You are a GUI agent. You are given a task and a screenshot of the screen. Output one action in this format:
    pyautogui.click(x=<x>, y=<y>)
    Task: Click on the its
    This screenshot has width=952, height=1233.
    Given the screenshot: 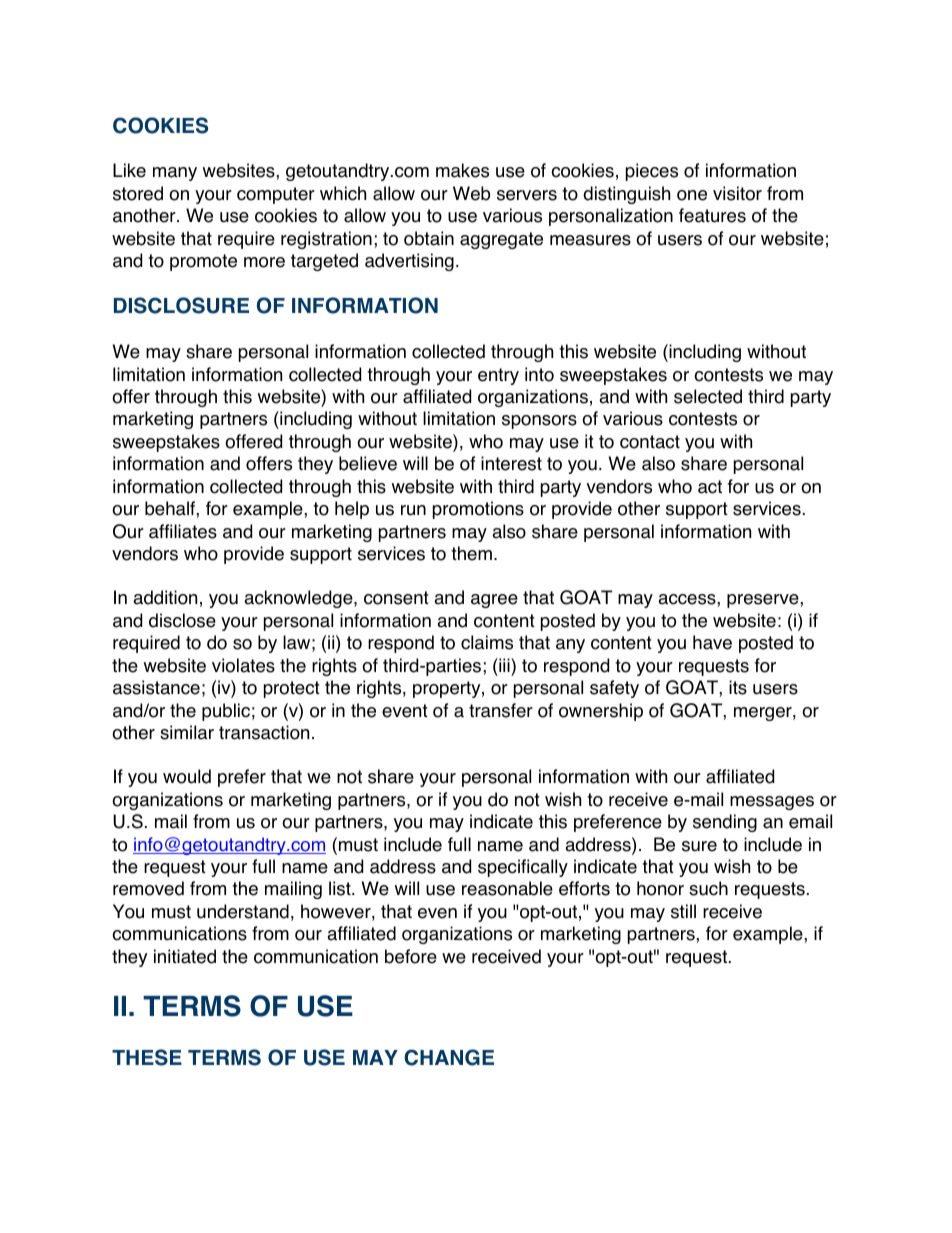 What is the action you would take?
    pyautogui.click(x=738, y=687)
